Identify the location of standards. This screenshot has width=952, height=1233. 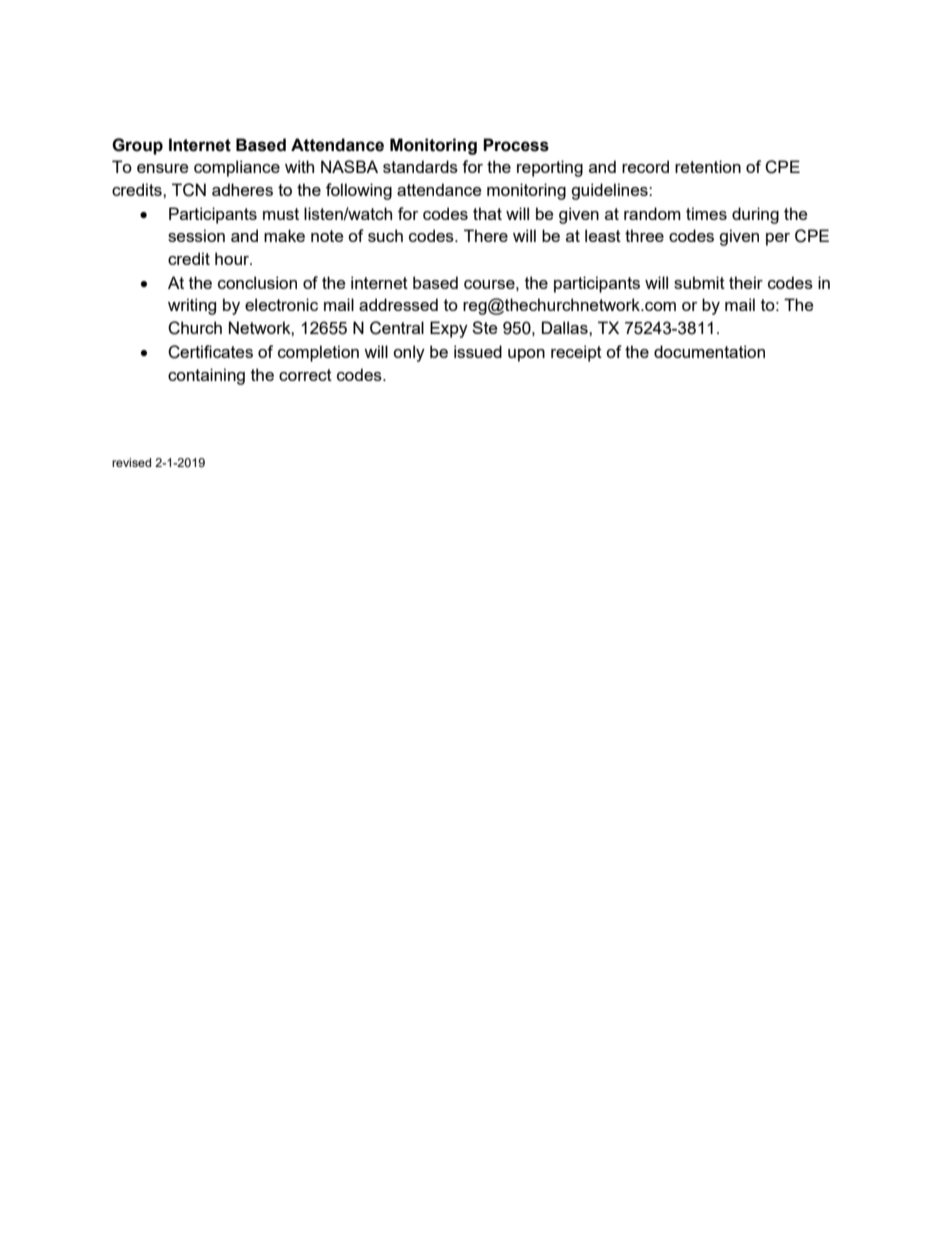
(420, 166).
